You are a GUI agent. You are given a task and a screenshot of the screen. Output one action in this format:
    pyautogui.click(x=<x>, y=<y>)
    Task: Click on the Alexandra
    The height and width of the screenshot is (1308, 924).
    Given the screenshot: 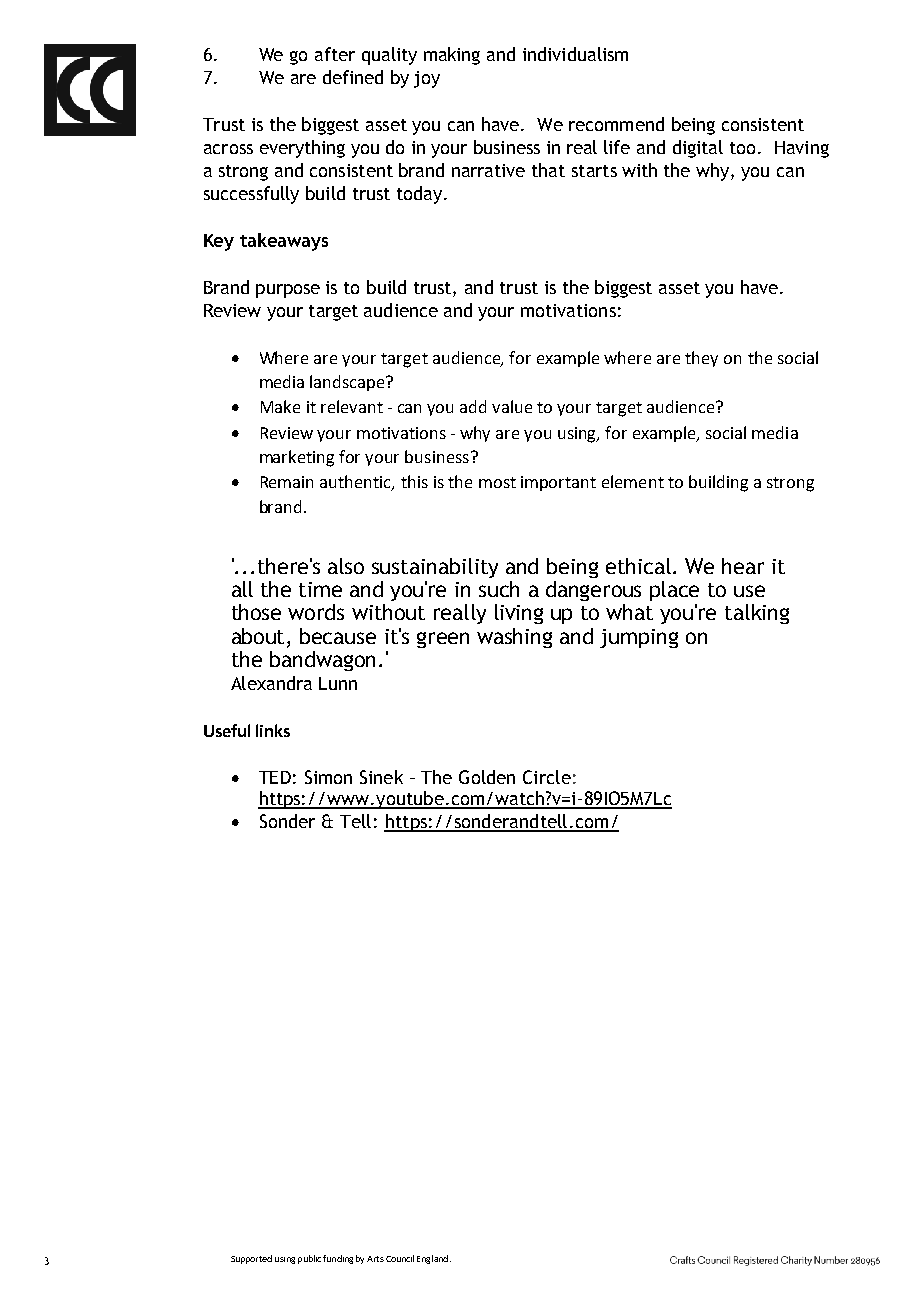 What is the action you would take?
    pyautogui.click(x=271, y=683)
